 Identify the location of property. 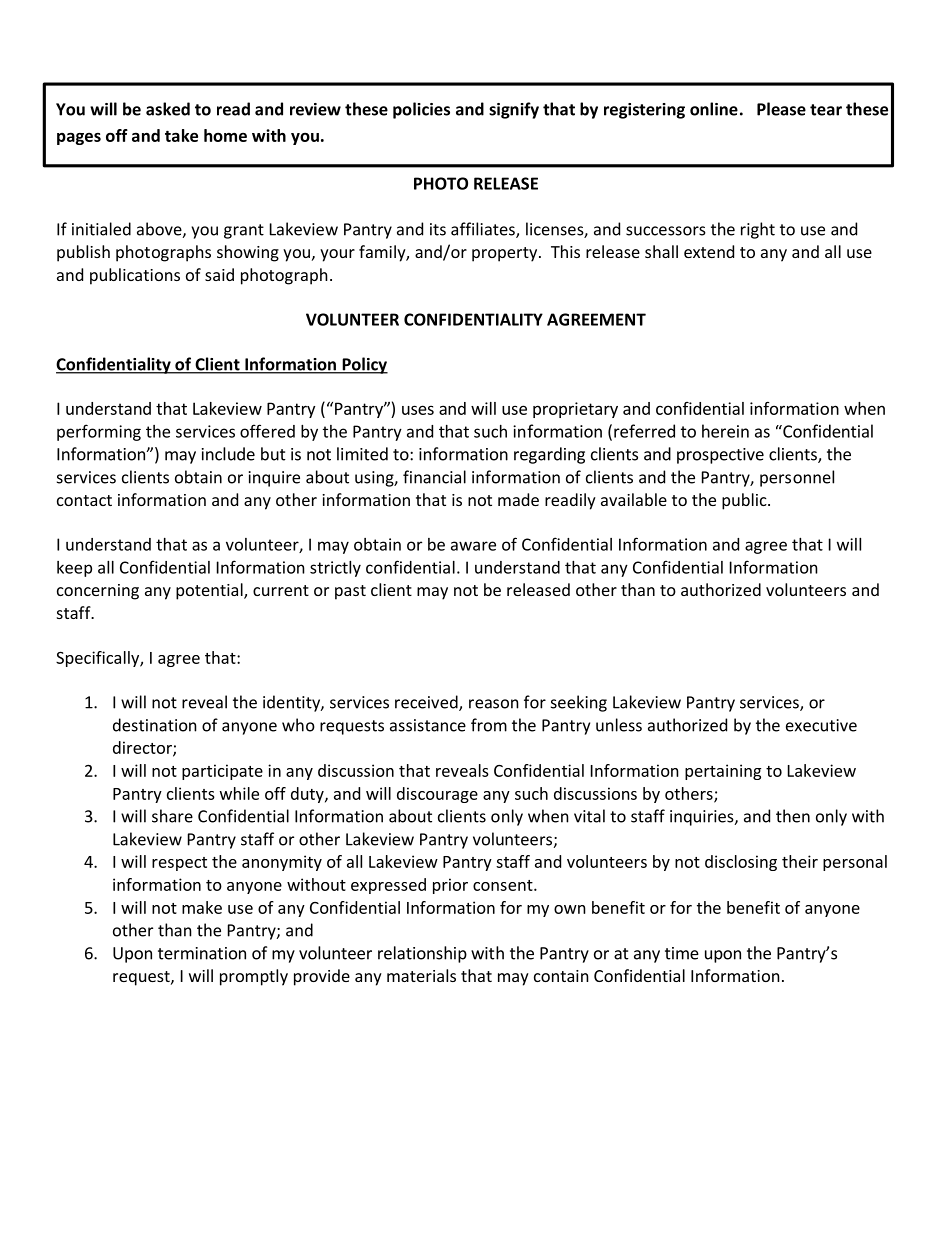
(506, 254).
